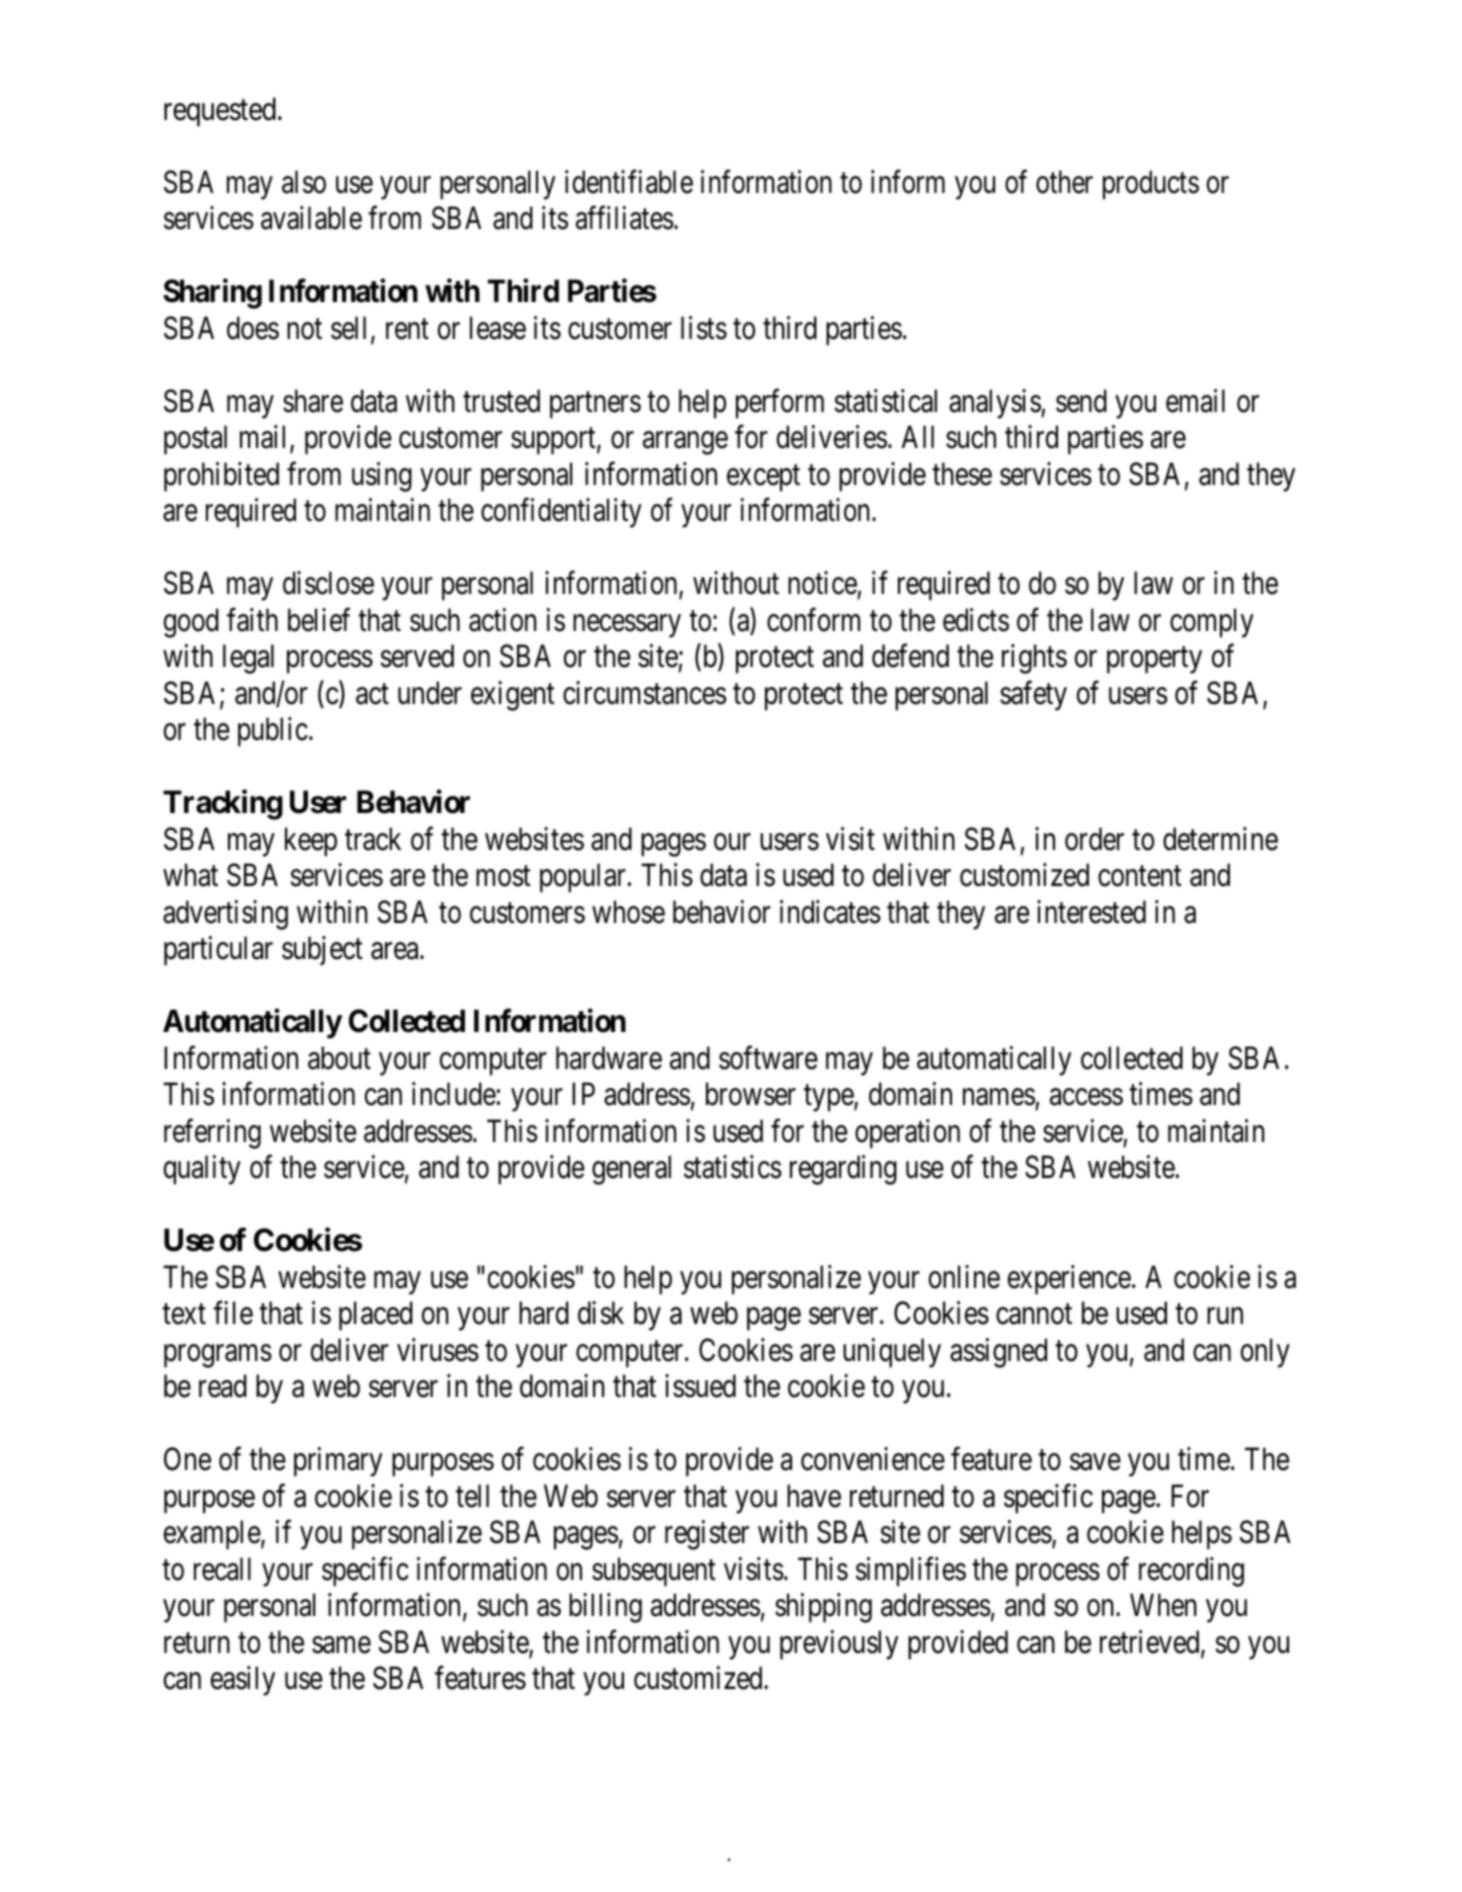 The height and width of the screenshot is (1892, 1462). I want to click on same, so click(341, 1645).
